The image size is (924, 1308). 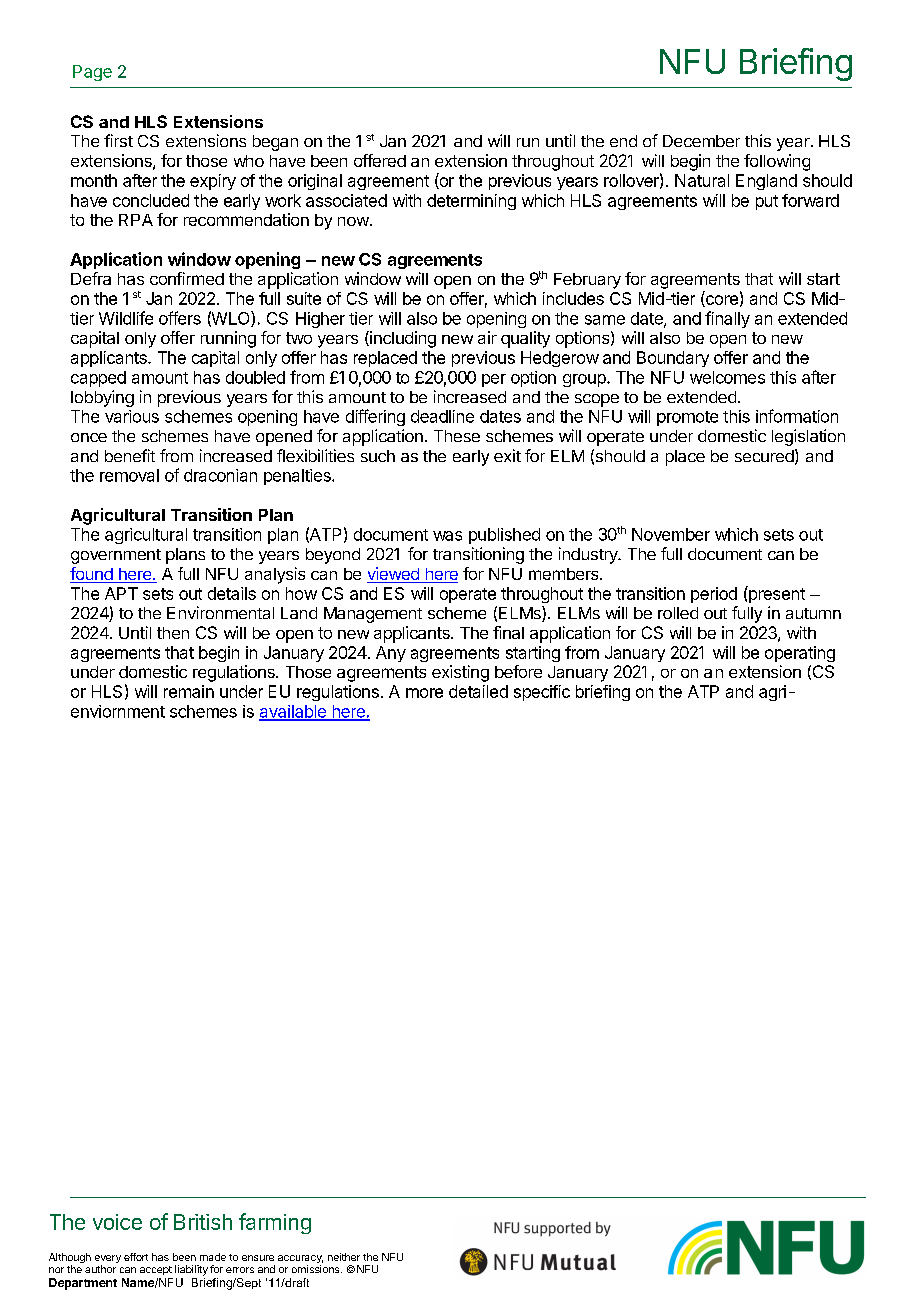 I want to click on effort, so click(x=136, y=1257).
